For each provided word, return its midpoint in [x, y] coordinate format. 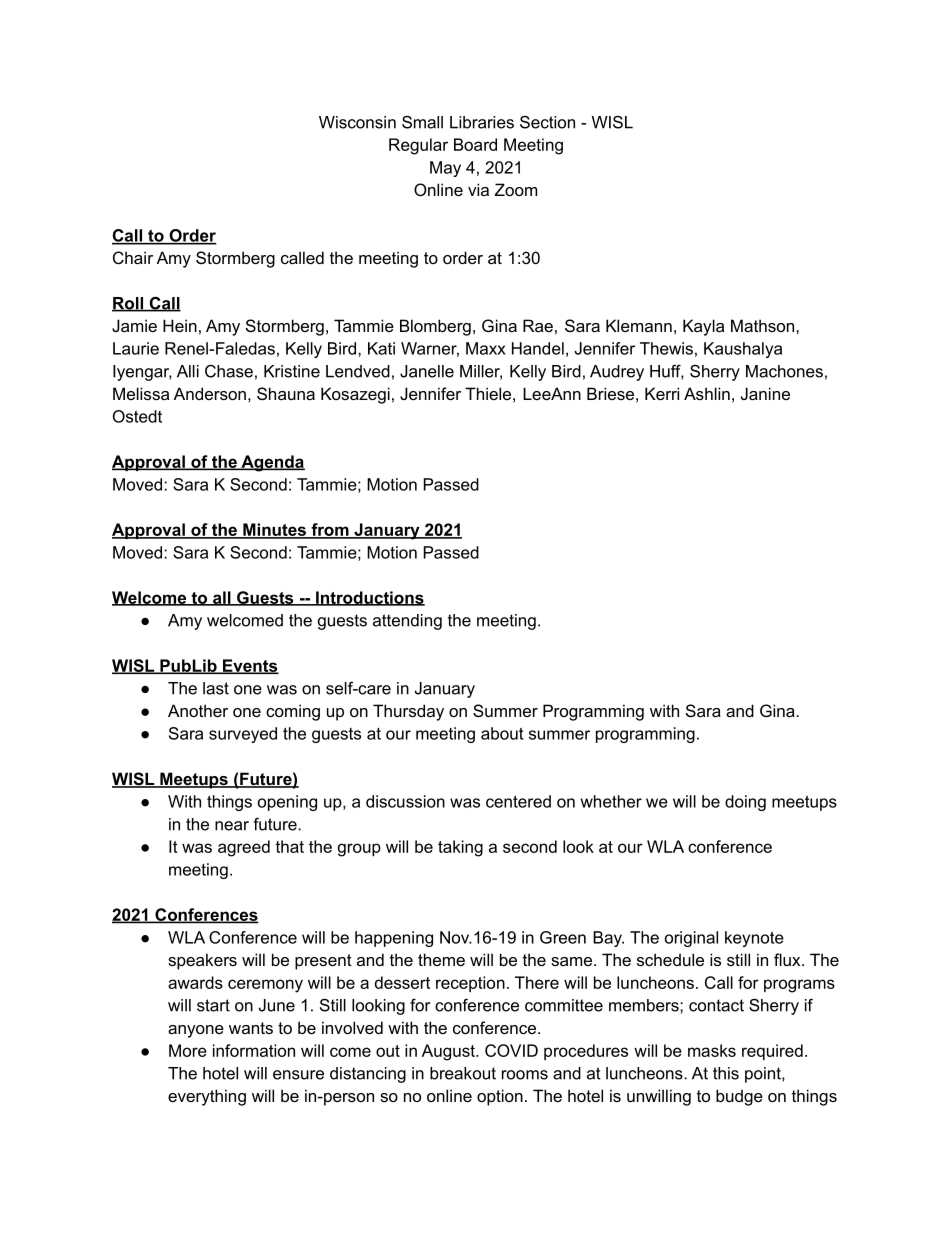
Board [475, 144]
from [330, 530]
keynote [754, 939]
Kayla [703, 327]
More [188, 1050]
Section [547, 122]
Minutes [274, 530]
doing [745, 803]
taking [460, 848]
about [502, 733]
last [216, 688]
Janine [765, 393]
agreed [244, 848]
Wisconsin [357, 122]
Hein [180, 325]
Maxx [486, 348]
